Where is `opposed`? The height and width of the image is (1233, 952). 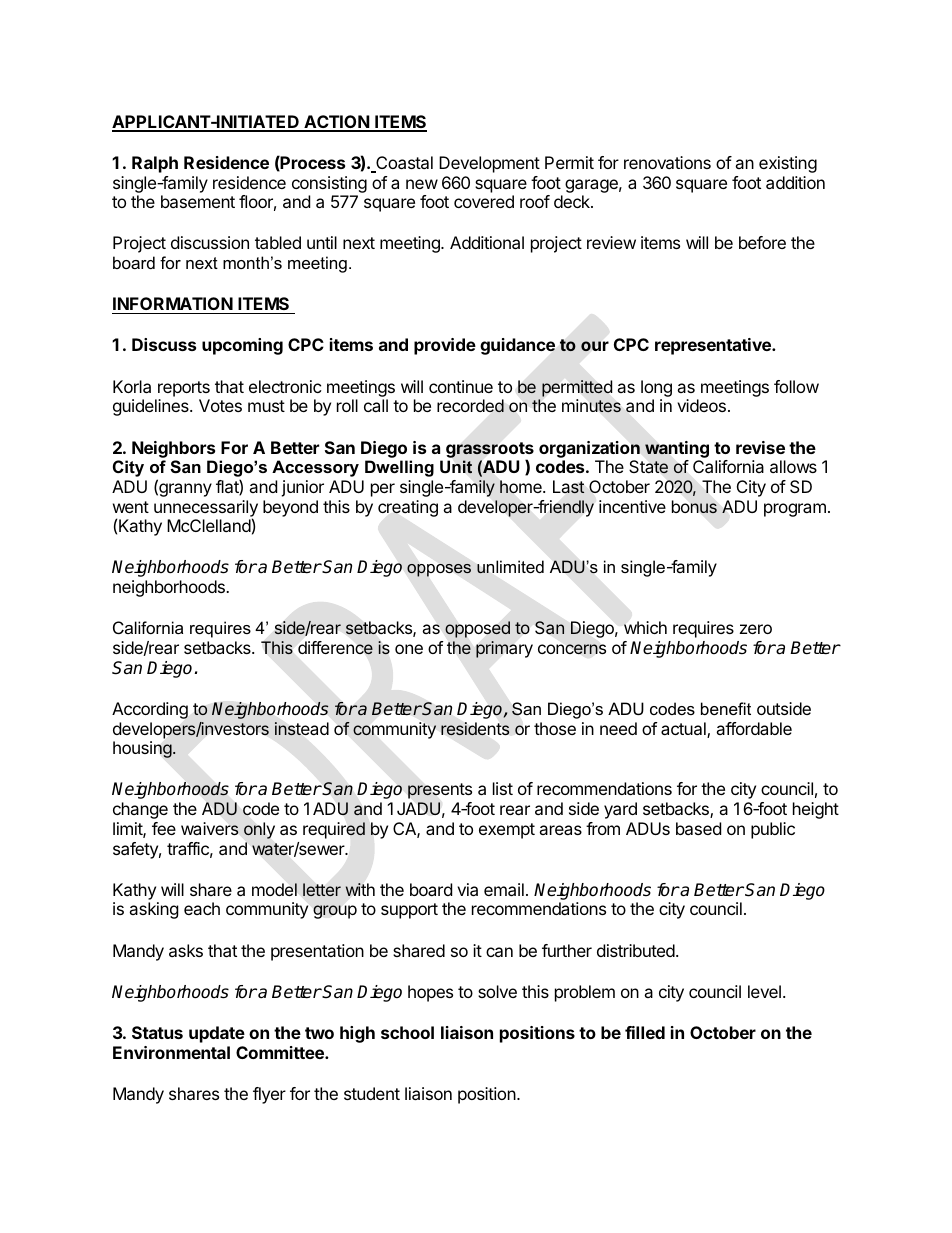
opposed is located at coordinates (477, 629).
